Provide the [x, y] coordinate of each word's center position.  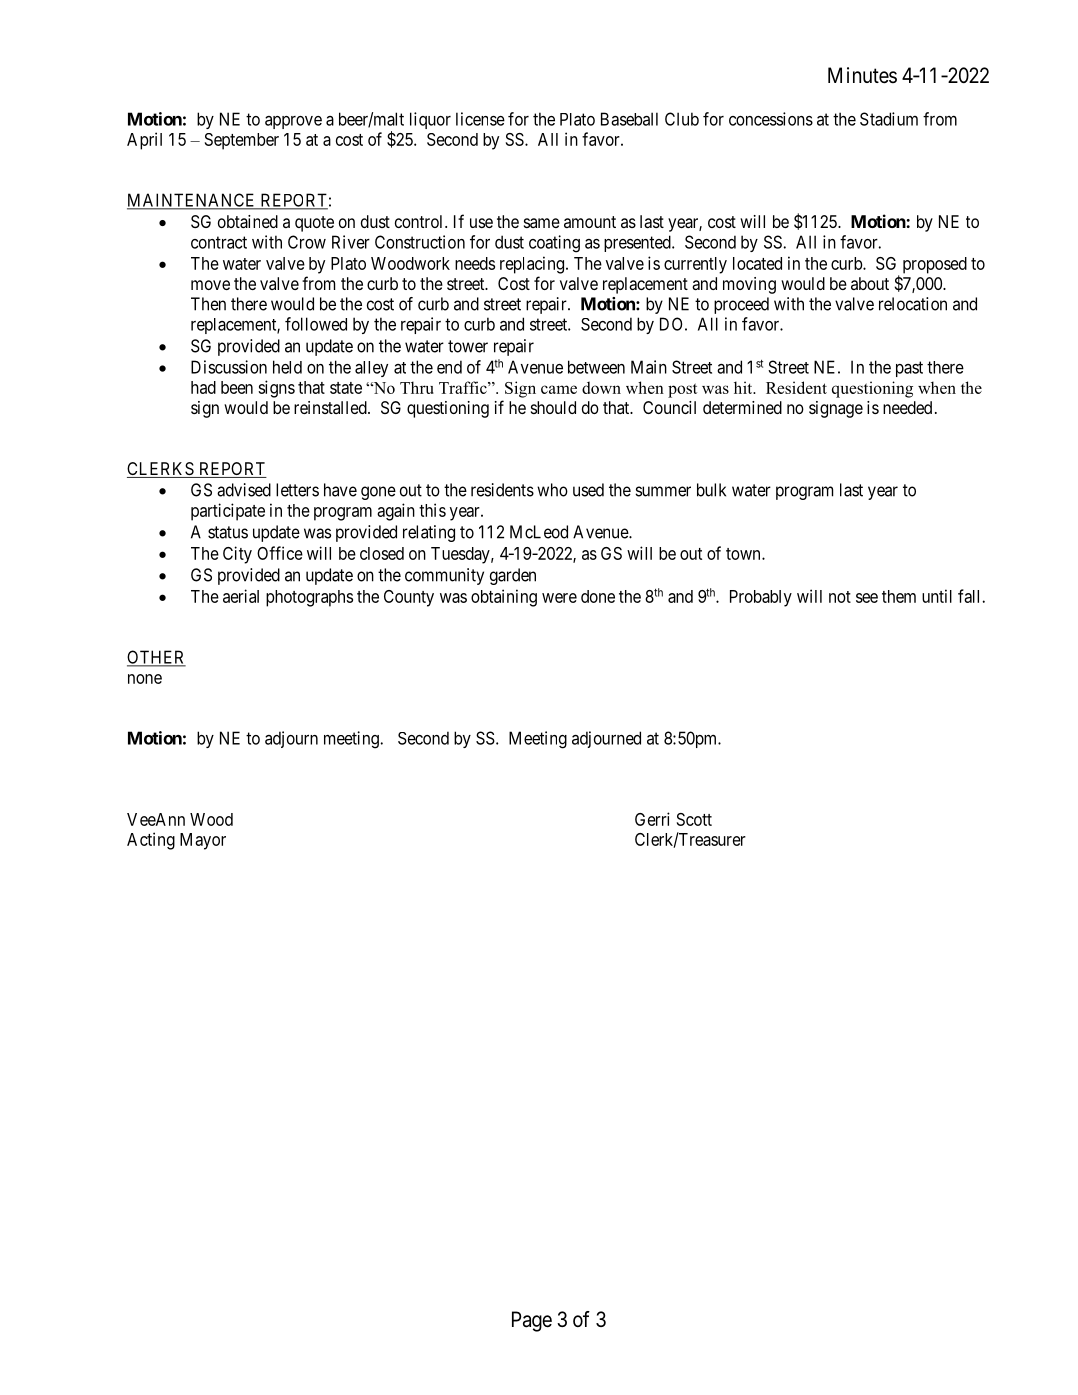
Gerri [652, 819]
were [559, 598]
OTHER [156, 658]
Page [532, 1321]
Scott [694, 819]
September [242, 141]
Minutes [862, 75]
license [480, 119]
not [840, 597]
